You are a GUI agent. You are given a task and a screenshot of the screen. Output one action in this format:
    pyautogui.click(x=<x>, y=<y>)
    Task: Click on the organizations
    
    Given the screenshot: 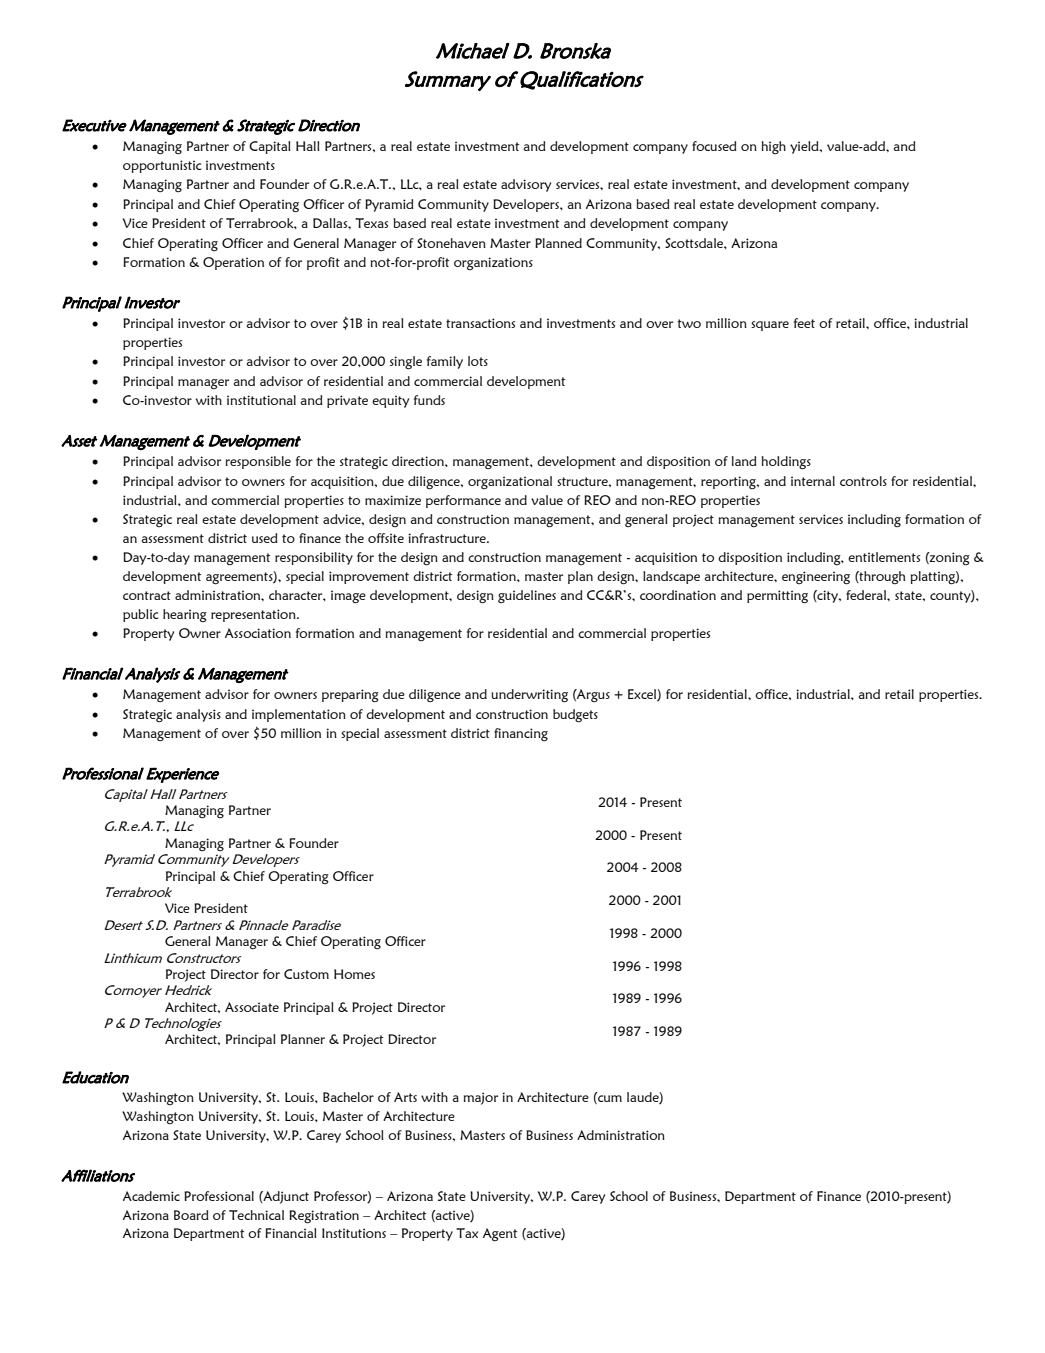 What is the action you would take?
    pyautogui.click(x=493, y=263)
